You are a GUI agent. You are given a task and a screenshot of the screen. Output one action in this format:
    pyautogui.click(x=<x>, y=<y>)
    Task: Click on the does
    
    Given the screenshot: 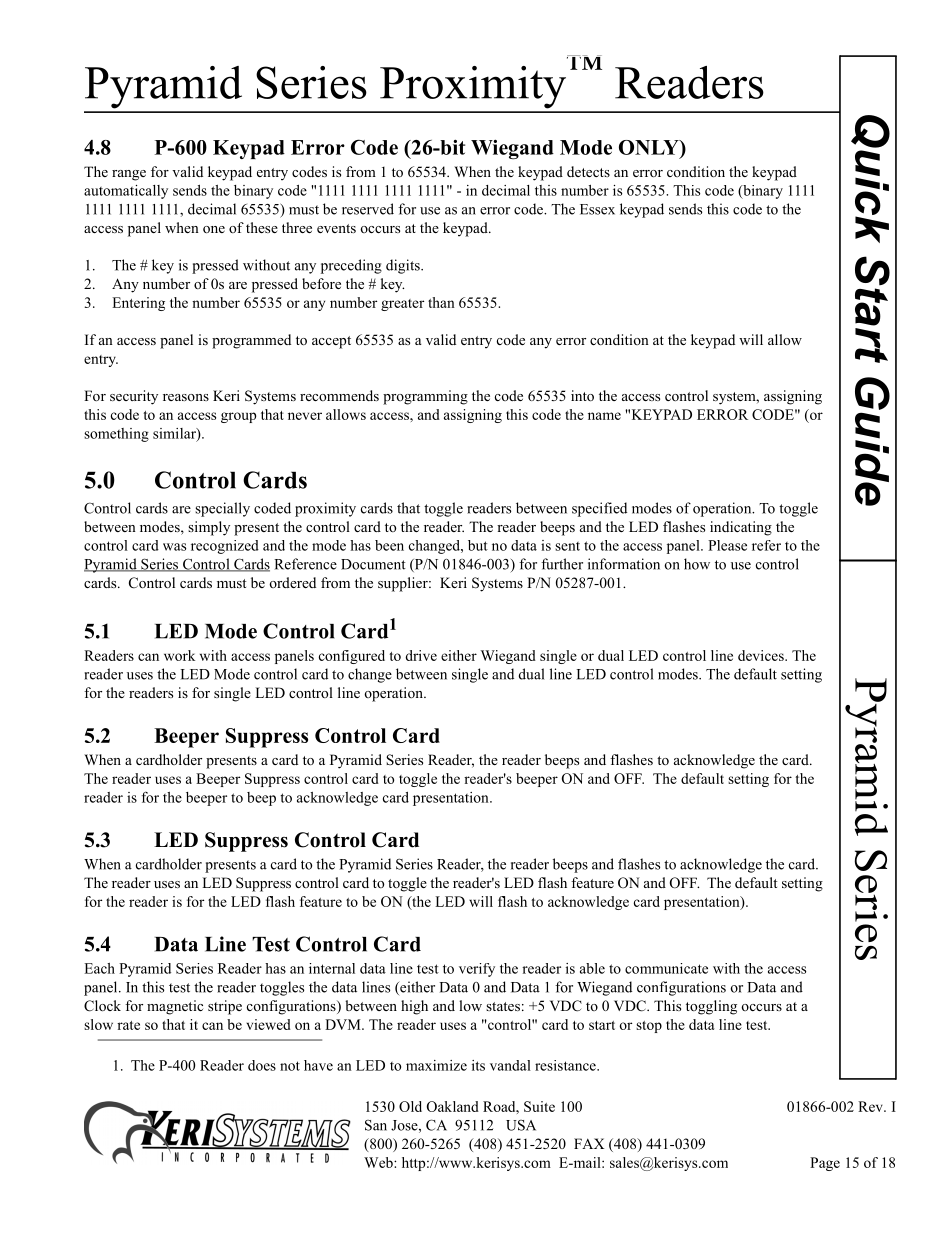 What is the action you would take?
    pyautogui.click(x=262, y=1065)
